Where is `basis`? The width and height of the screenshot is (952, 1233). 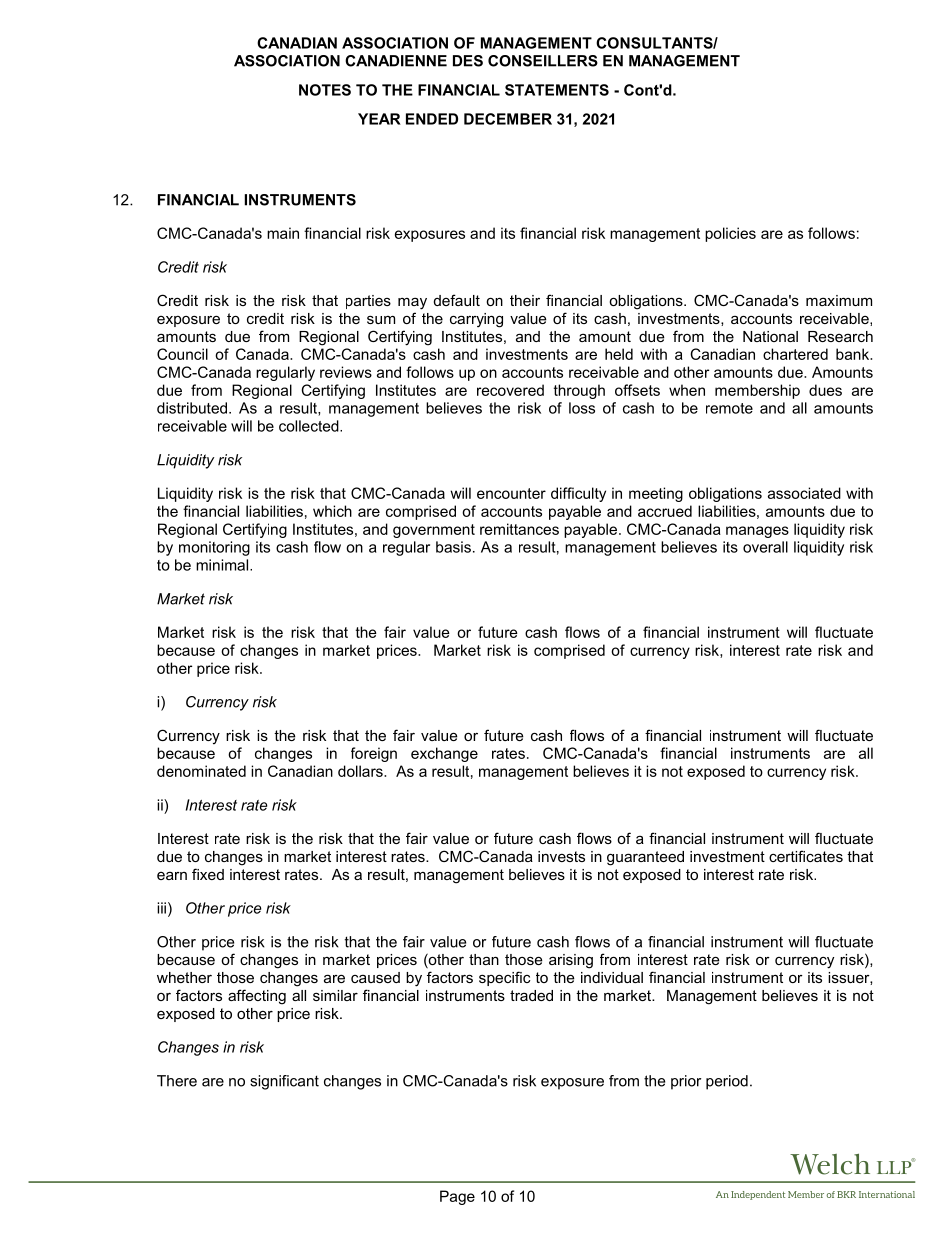
basis is located at coordinates (453, 547).
